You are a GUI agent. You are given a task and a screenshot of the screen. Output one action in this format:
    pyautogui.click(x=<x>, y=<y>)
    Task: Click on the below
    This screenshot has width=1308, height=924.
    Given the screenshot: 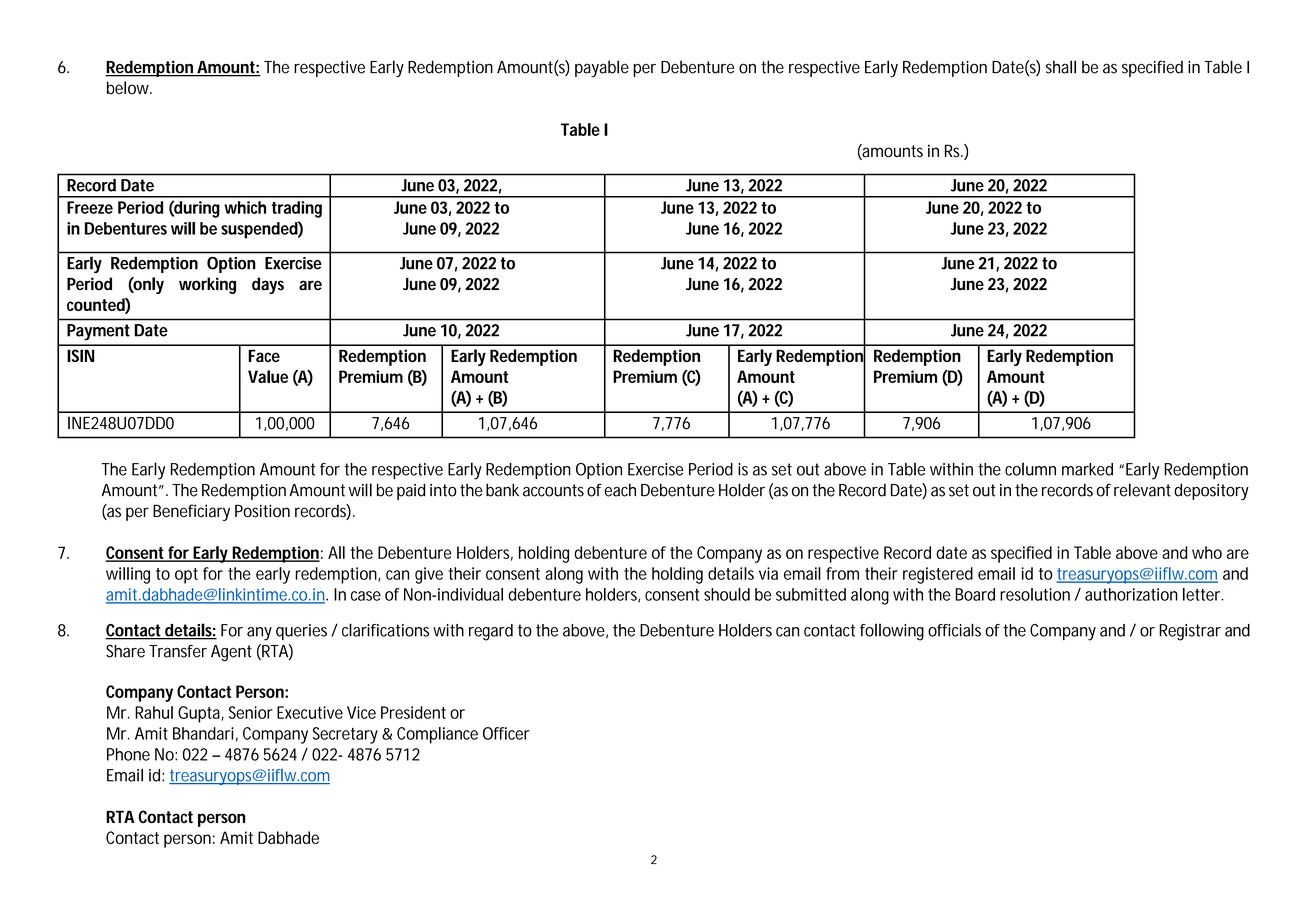 What is the action you would take?
    pyautogui.click(x=129, y=88)
